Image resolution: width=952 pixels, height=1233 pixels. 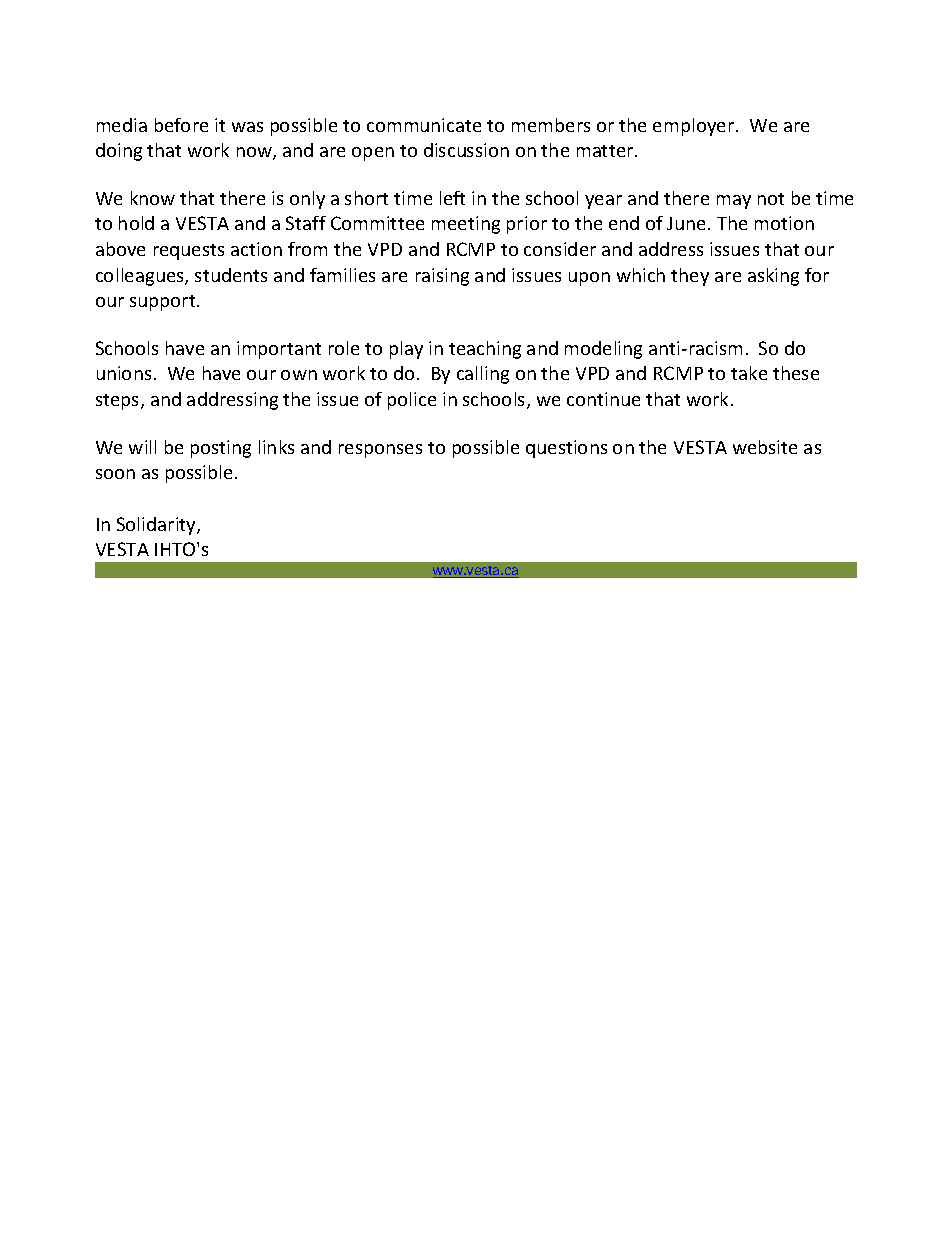 I want to click on before, so click(x=181, y=125).
